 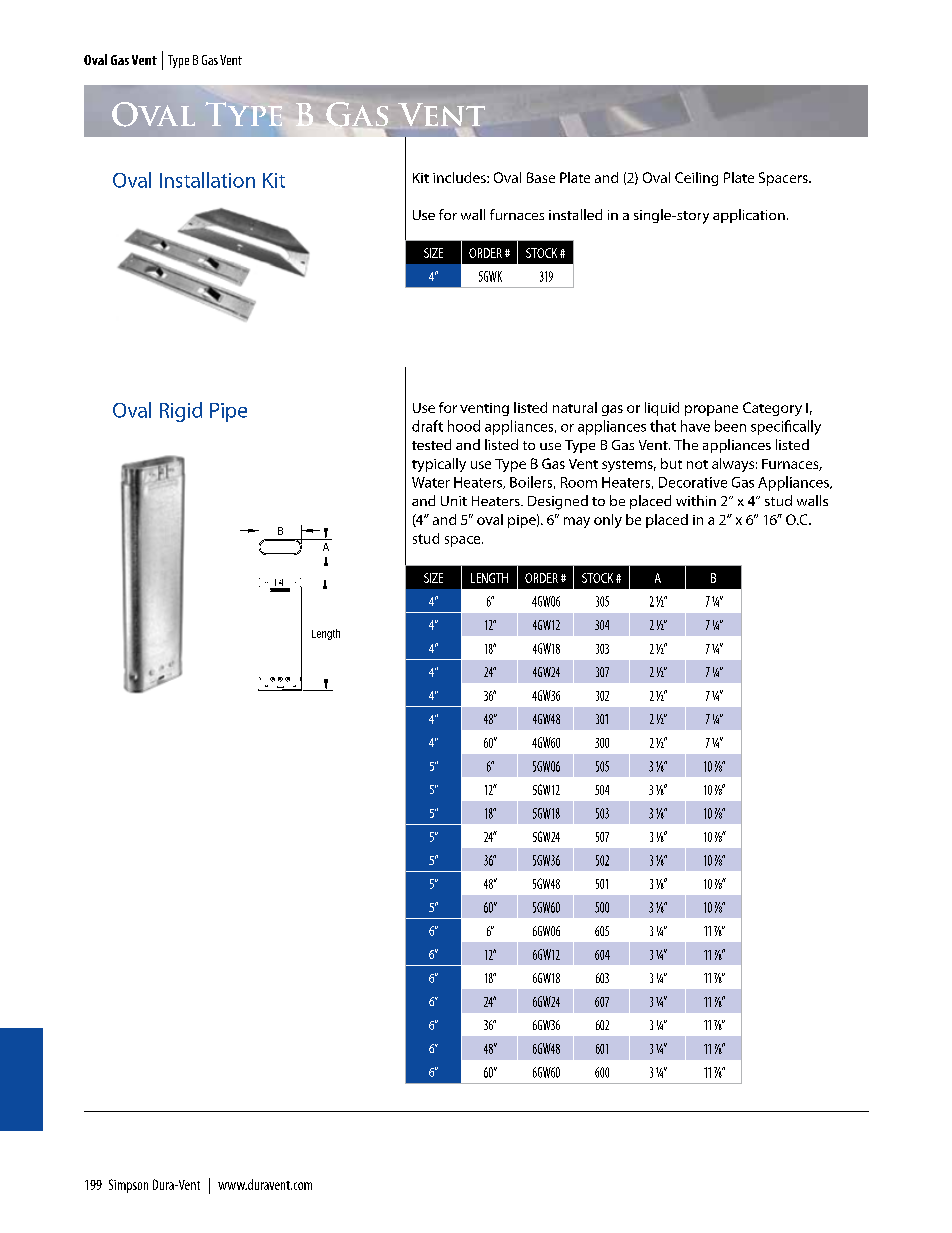 I want to click on Installation, so click(x=207, y=180).
